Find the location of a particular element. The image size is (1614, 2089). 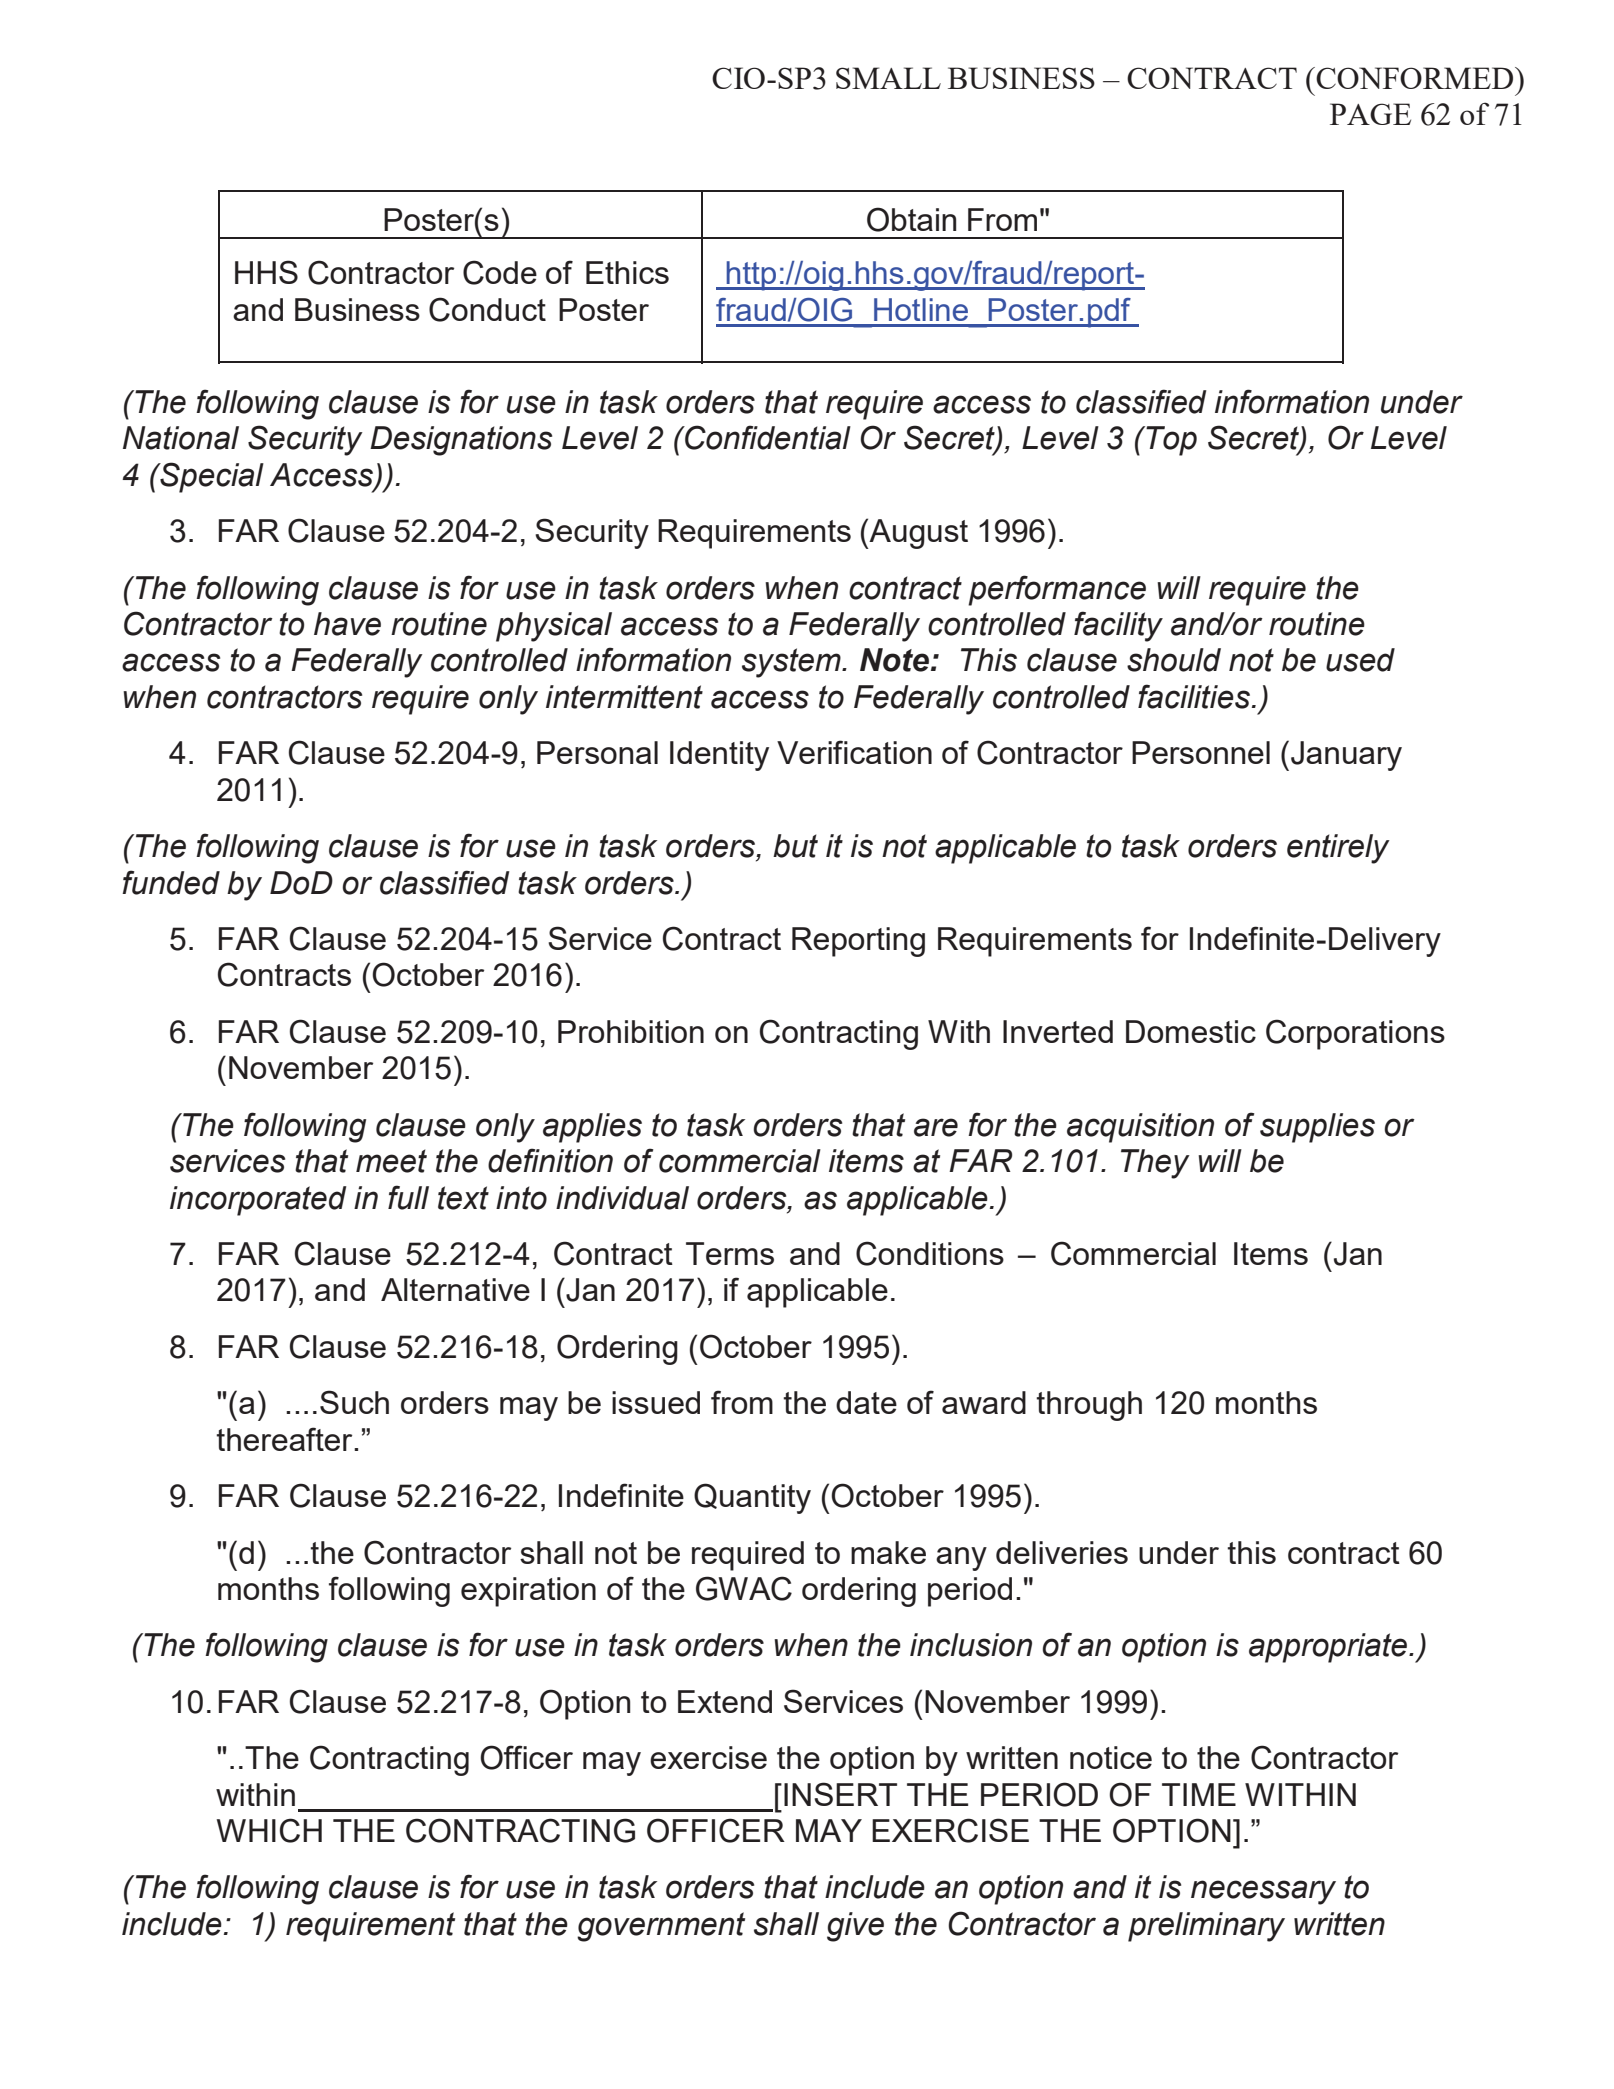

Code is located at coordinates (500, 272).
